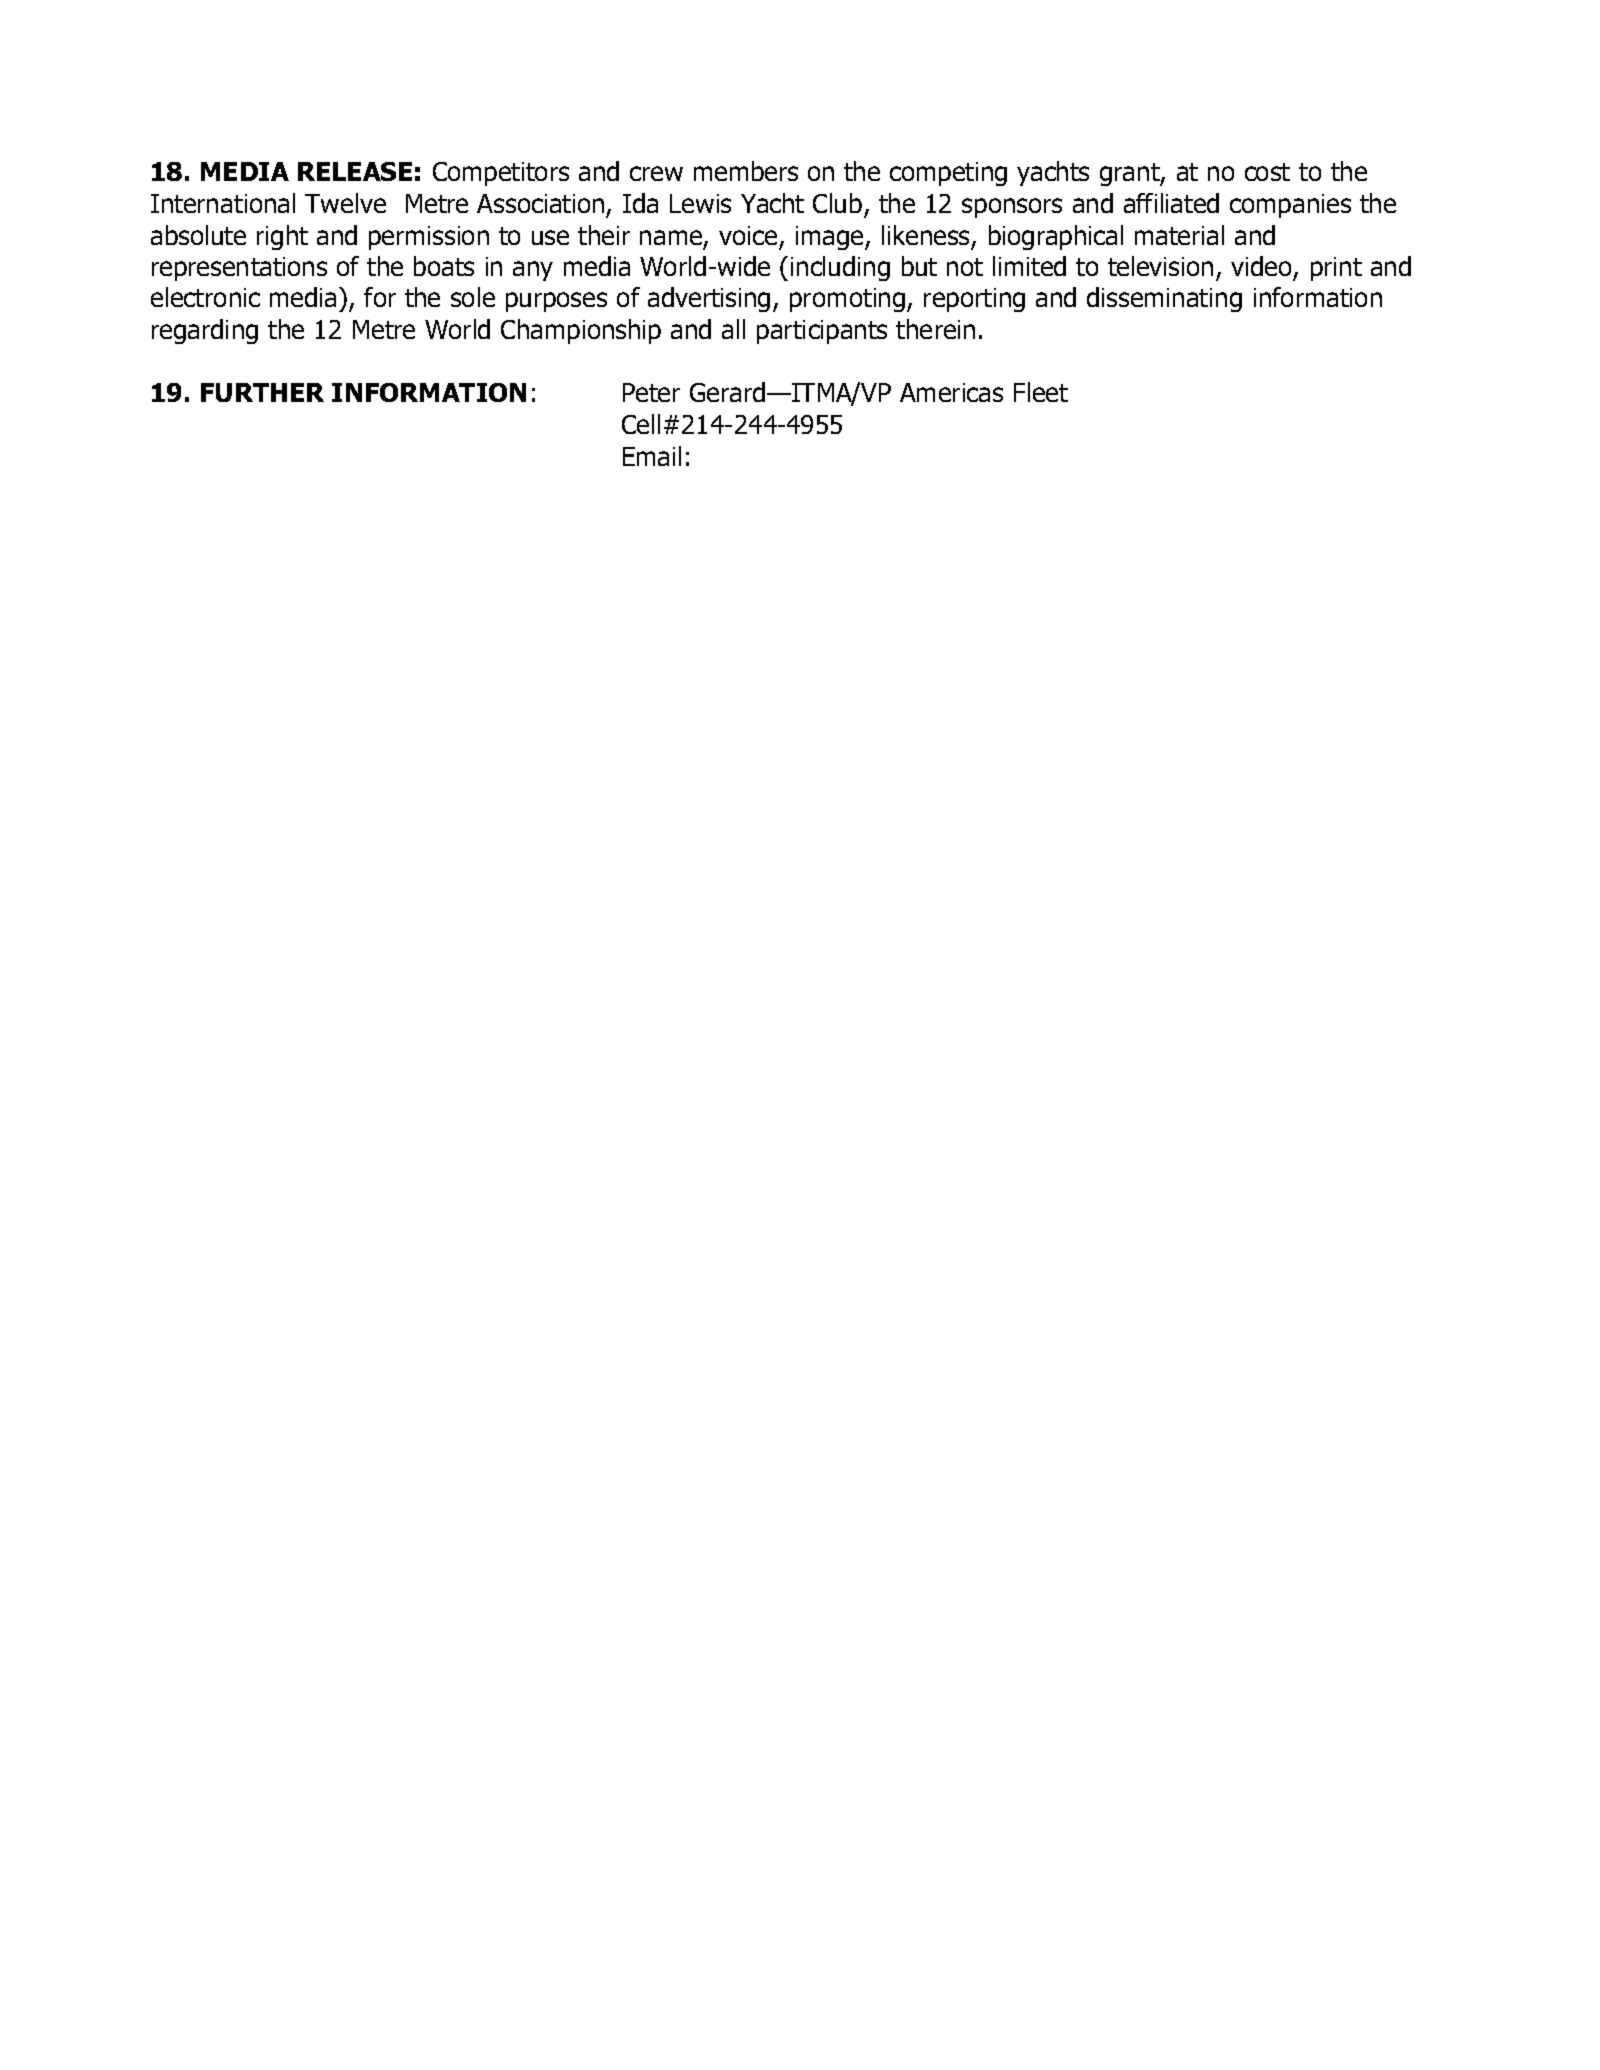  Describe the element at coordinates (822, 332) in the image. I see `participants` at that location.
